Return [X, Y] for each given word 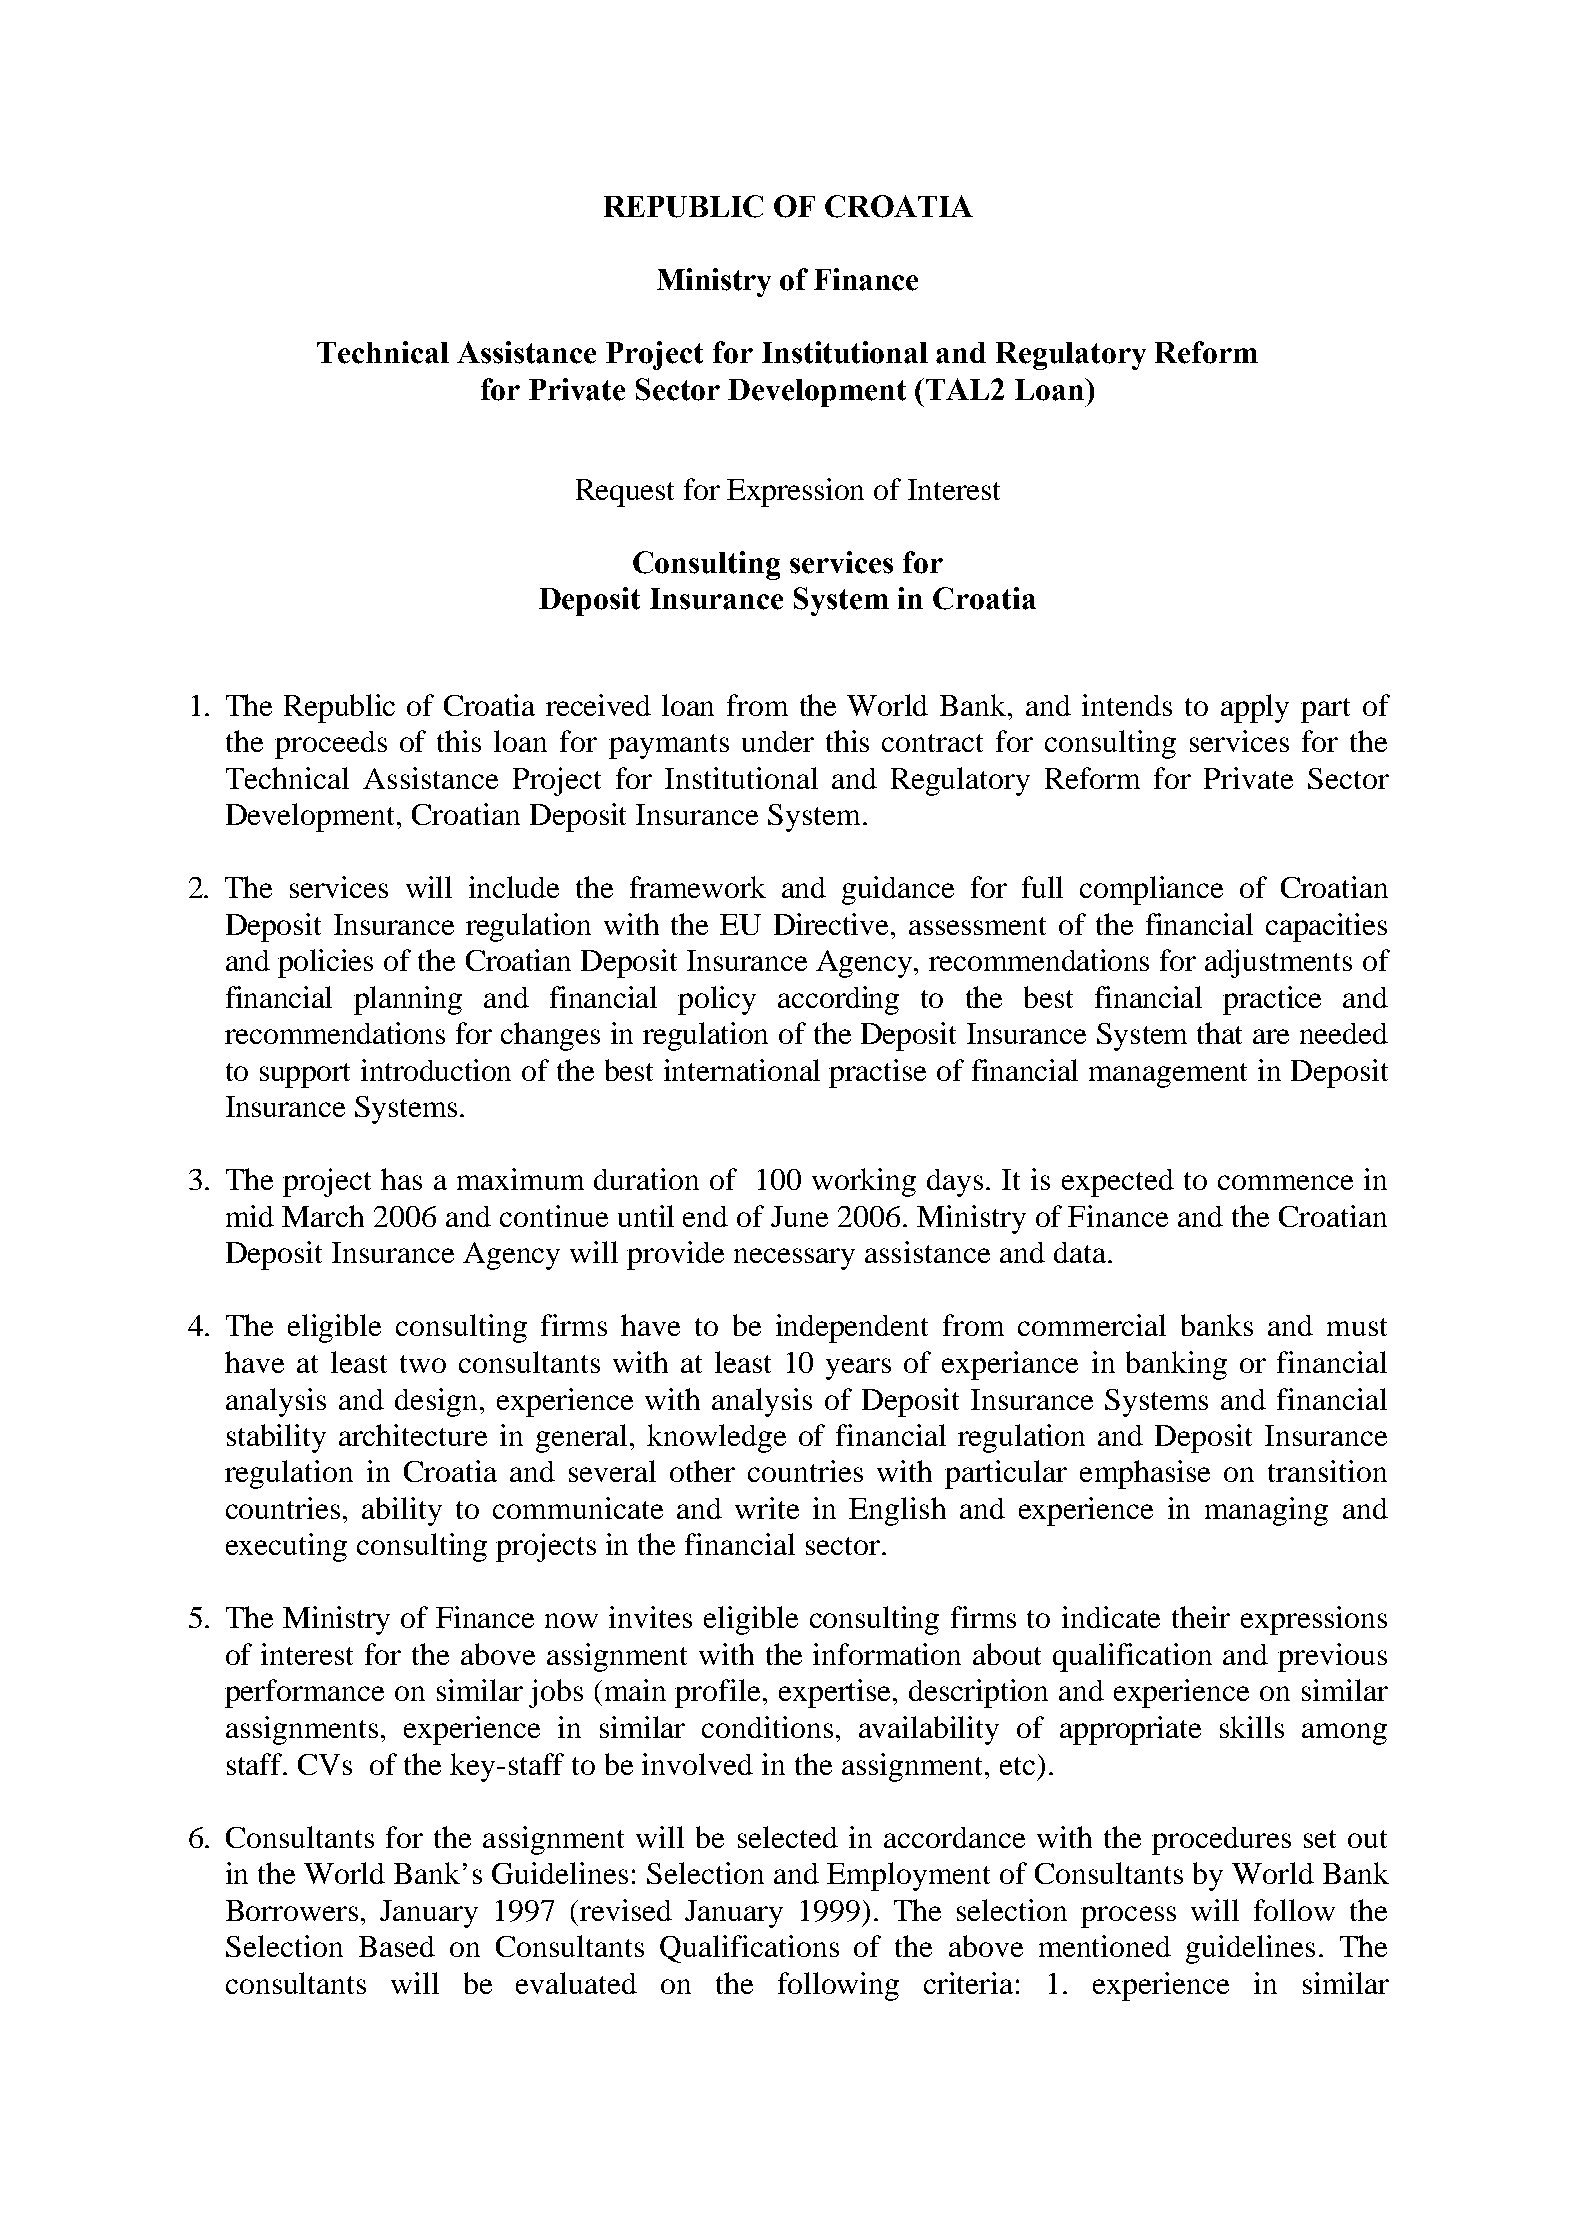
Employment [908, 1876]
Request [625, 493]
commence [1285, 1182]
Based [397, 1946]
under [778, 741]
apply [1255, 708]
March [323, 1216]
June [799, 1216]
